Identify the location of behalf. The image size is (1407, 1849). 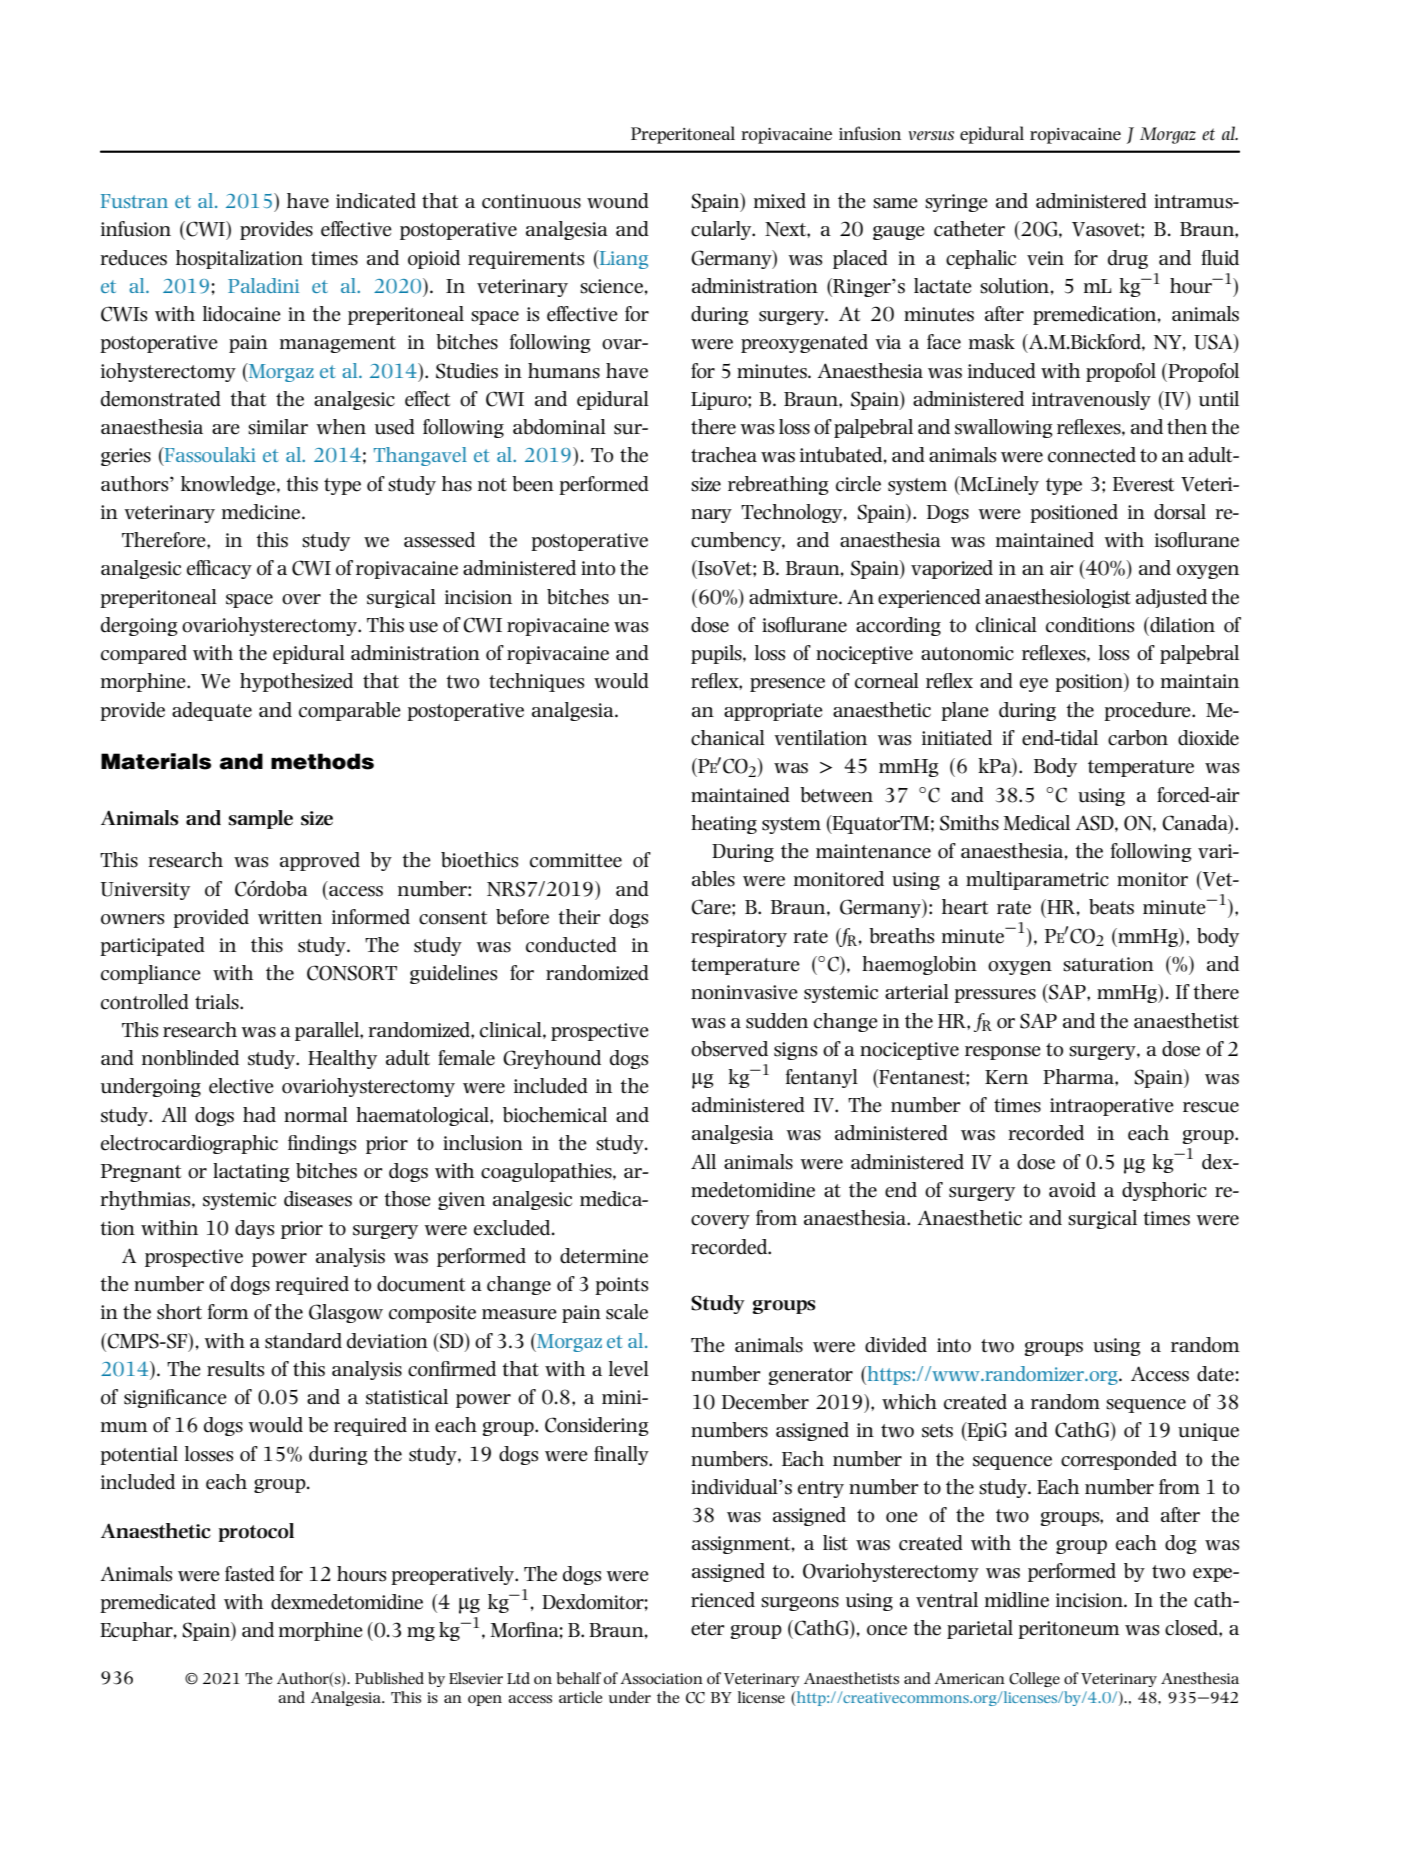
(578, 1678).
